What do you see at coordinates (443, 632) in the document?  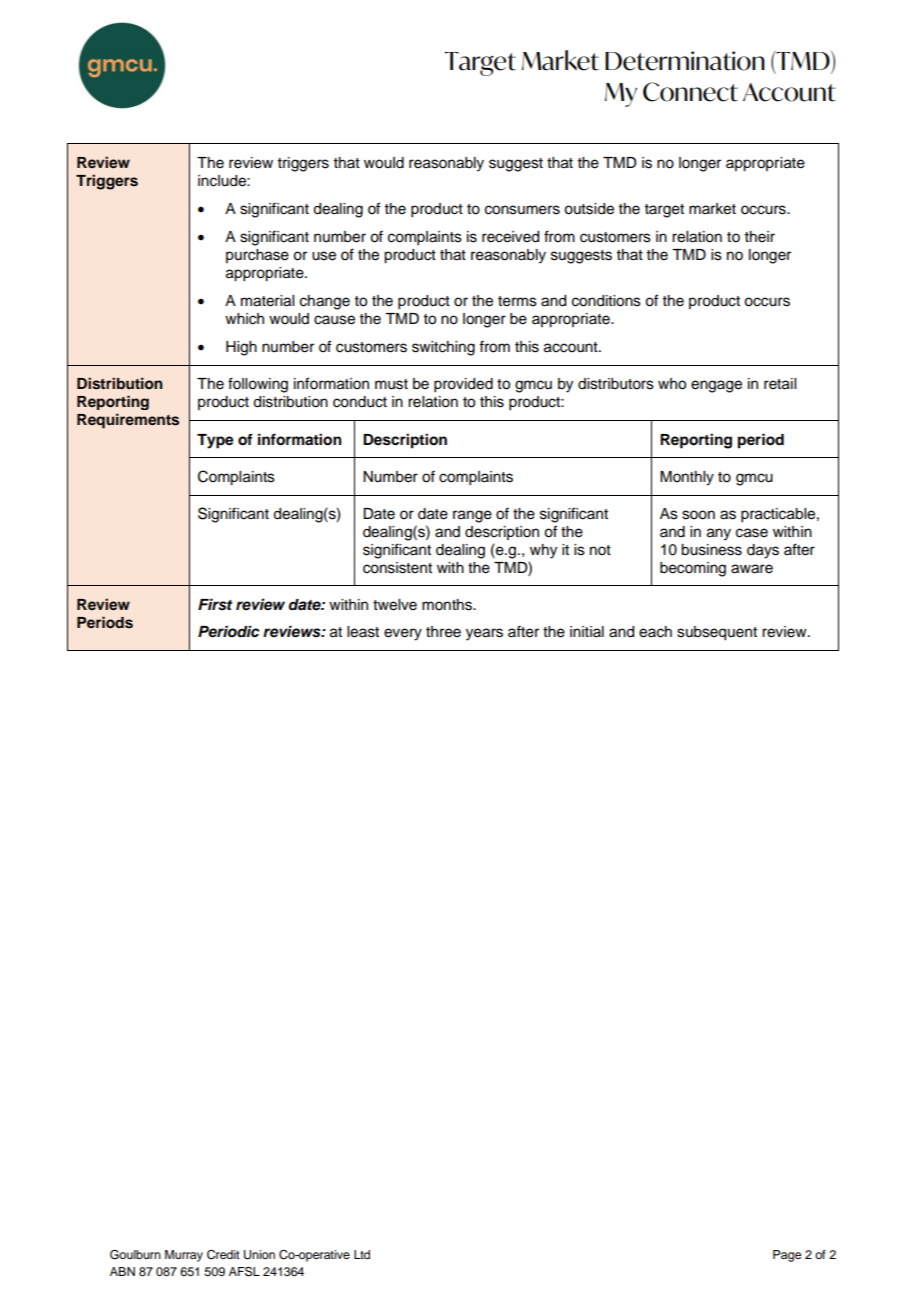 I see `three` at bounding box center [443, 632].
